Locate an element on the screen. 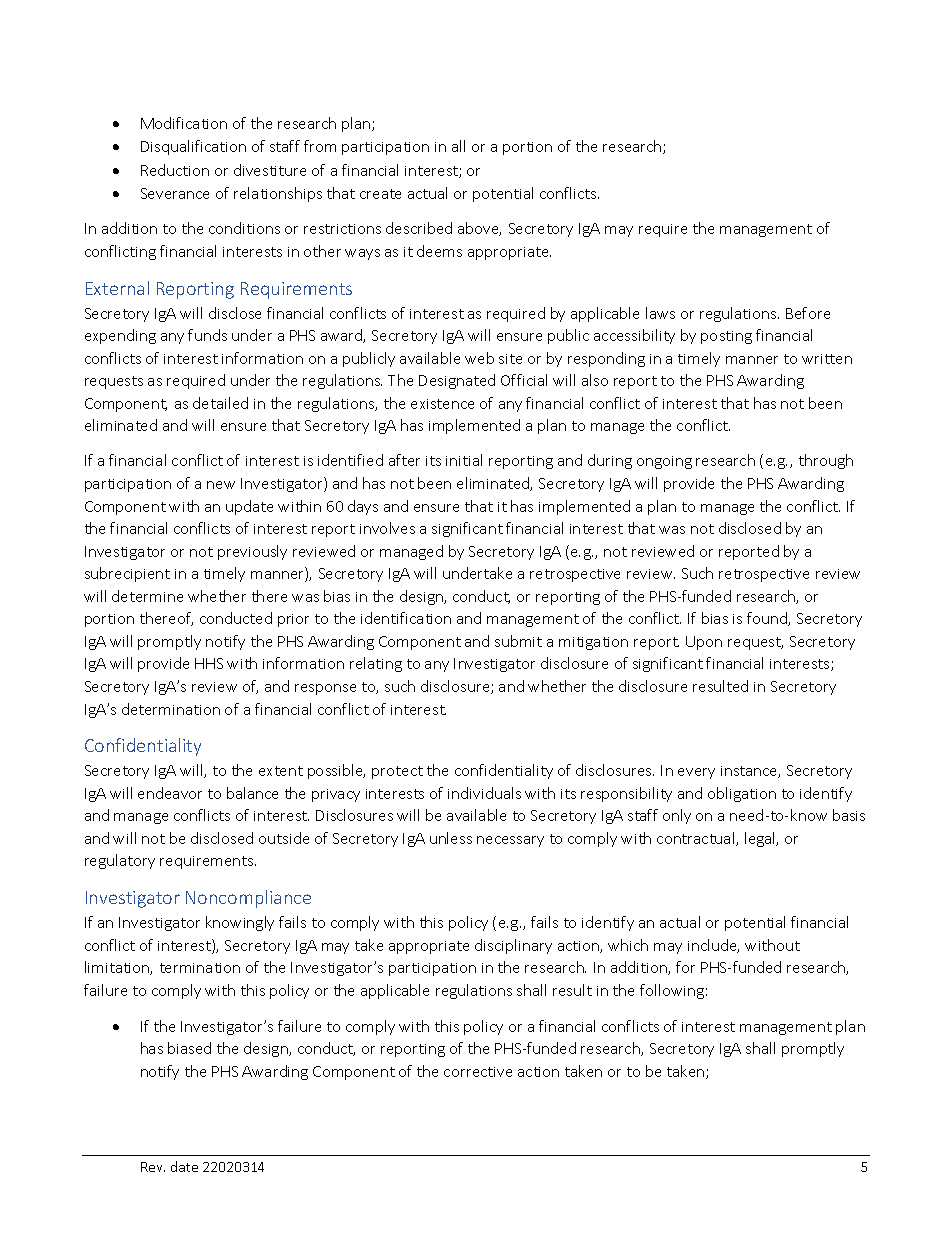 Image resolution: width=952 pixels, height=1233 pixels. corrective is located at coordinates (478, 1072).
